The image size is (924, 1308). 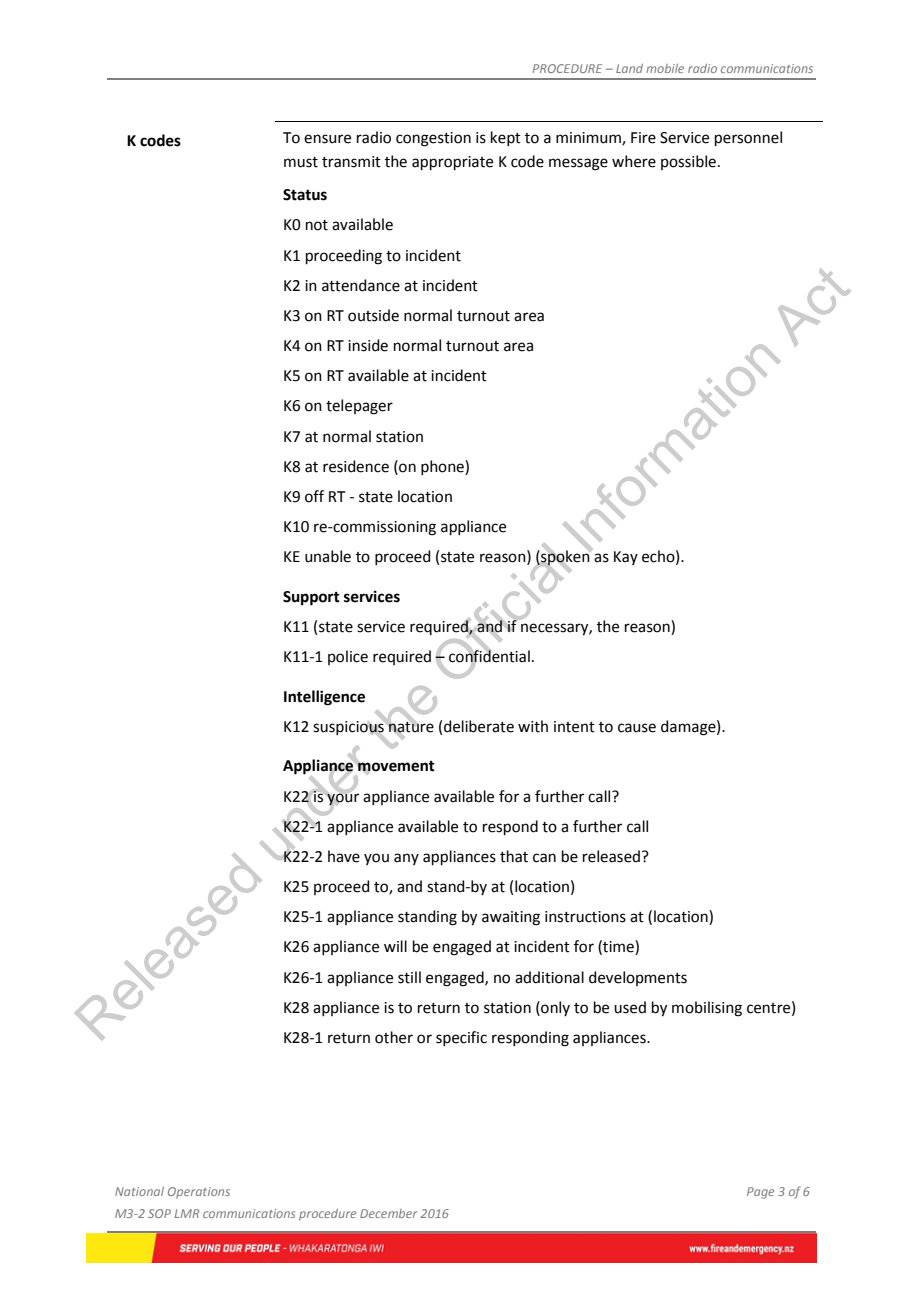 I want to click on outside, so click(x=373, y=315).
